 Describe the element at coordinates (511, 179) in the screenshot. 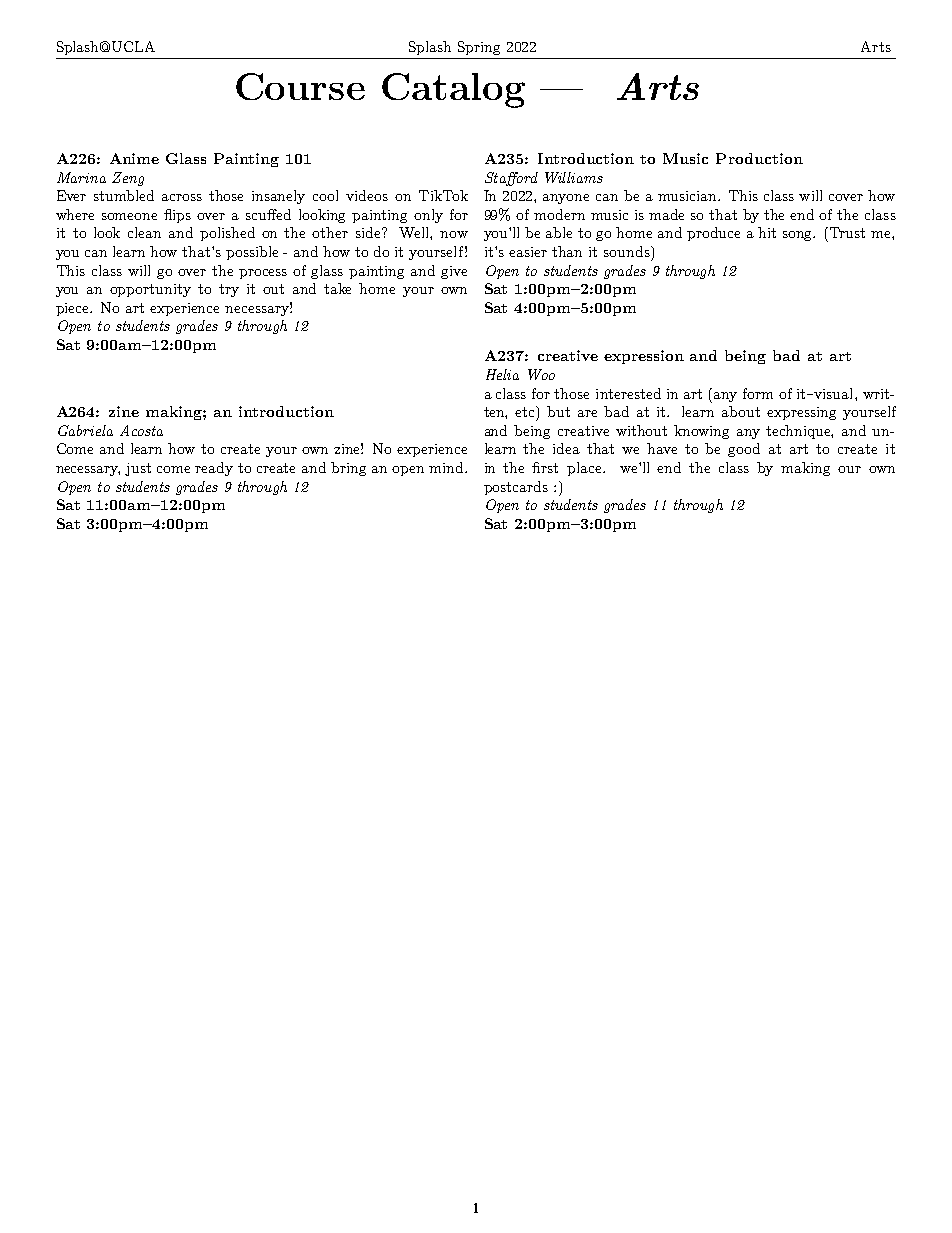

I see `Stafford` at that location.
